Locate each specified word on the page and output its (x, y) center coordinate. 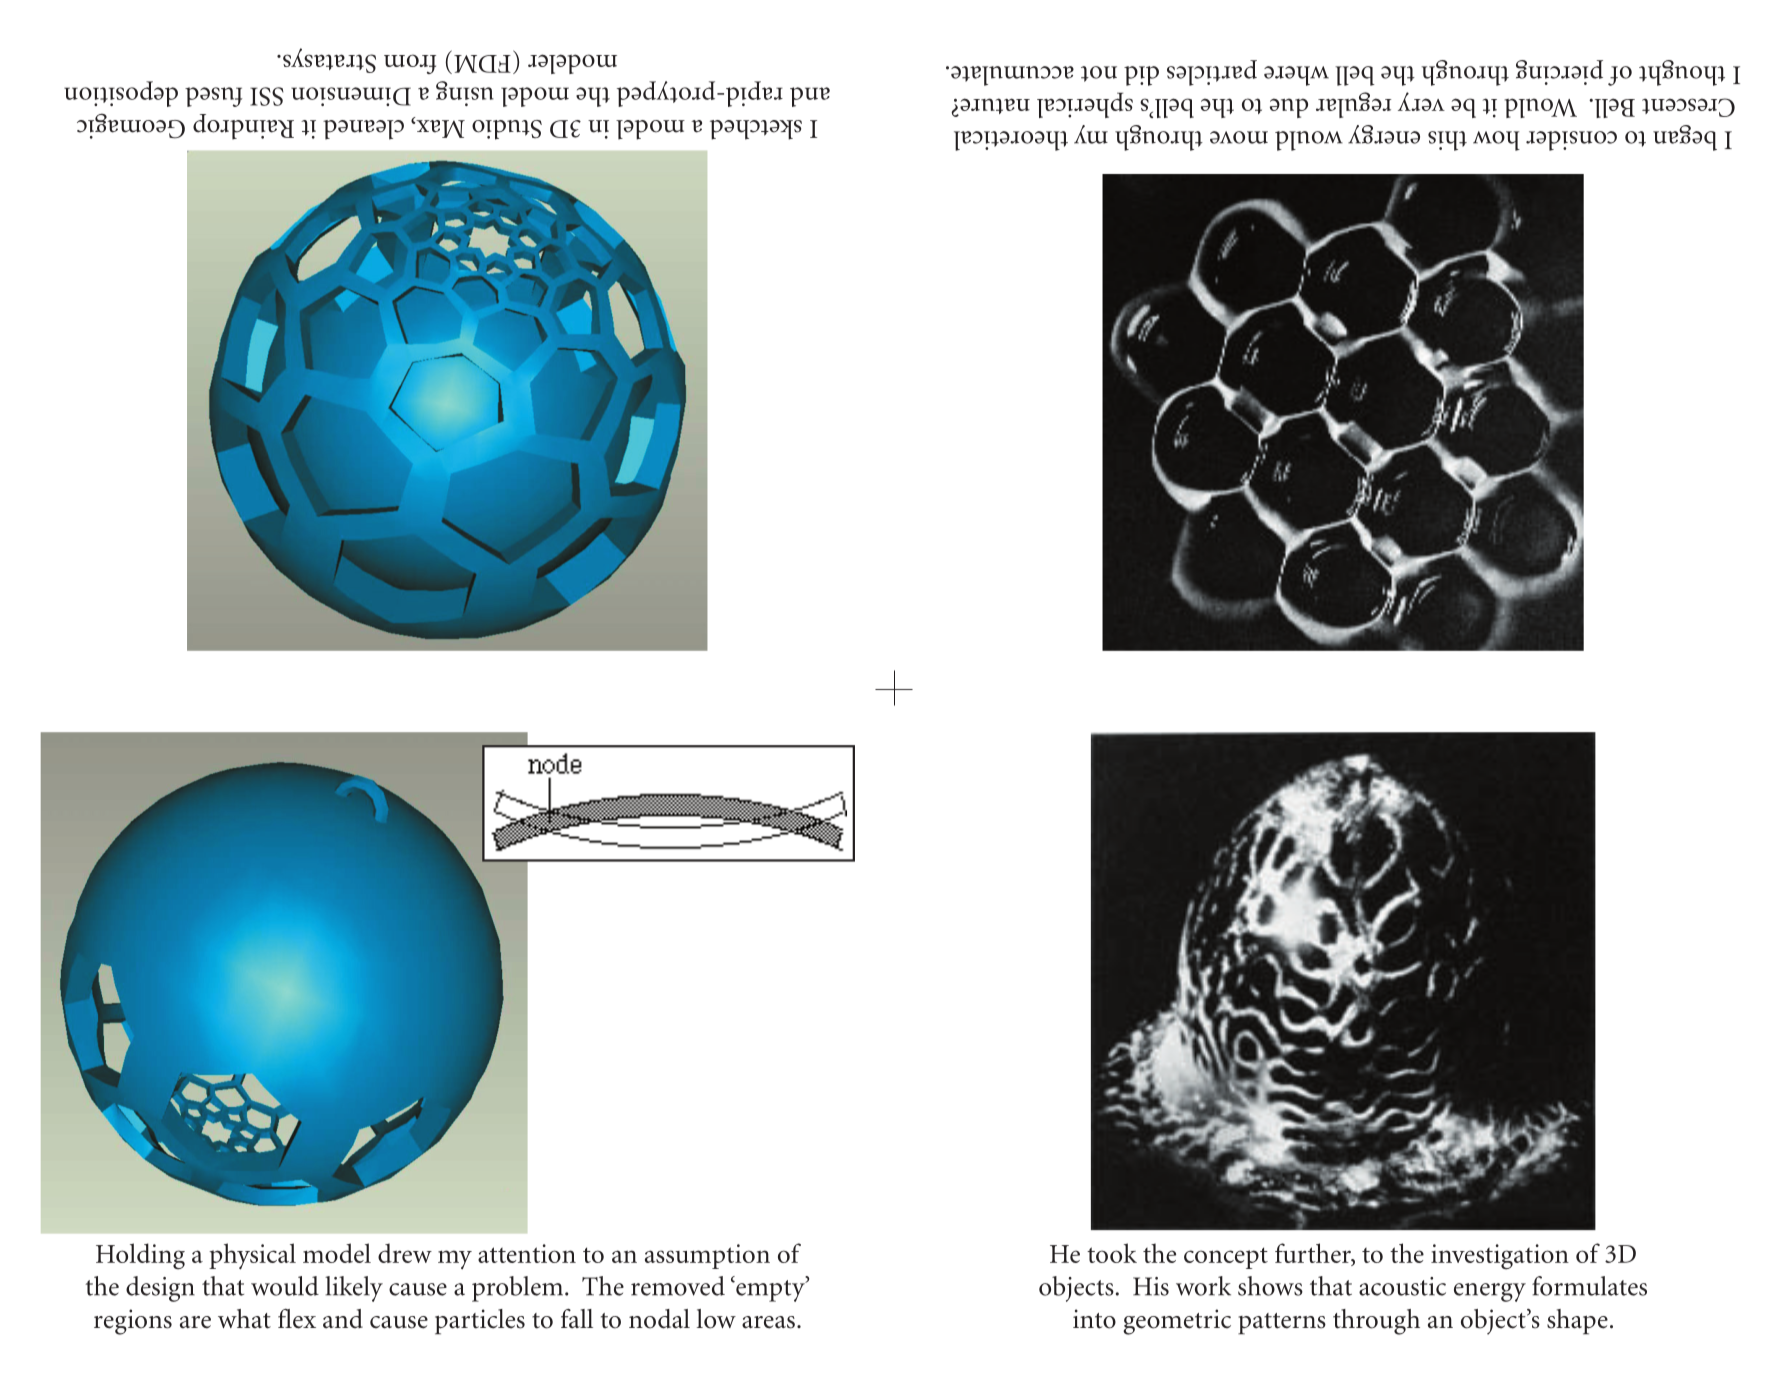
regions (133, 1322)
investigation (1500, 1257)
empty (770, 1289)
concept (1226, 1258)
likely (354, 1289)
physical (252, 1256)
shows (1270, 1286)
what (244, 1319)
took (1112, 1253)
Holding (140, 1256)
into (1094, 1319)
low (716, 1319)
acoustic (1402, 1286)
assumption (707, 1256)
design (160, 1289)
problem (519, 1289)
